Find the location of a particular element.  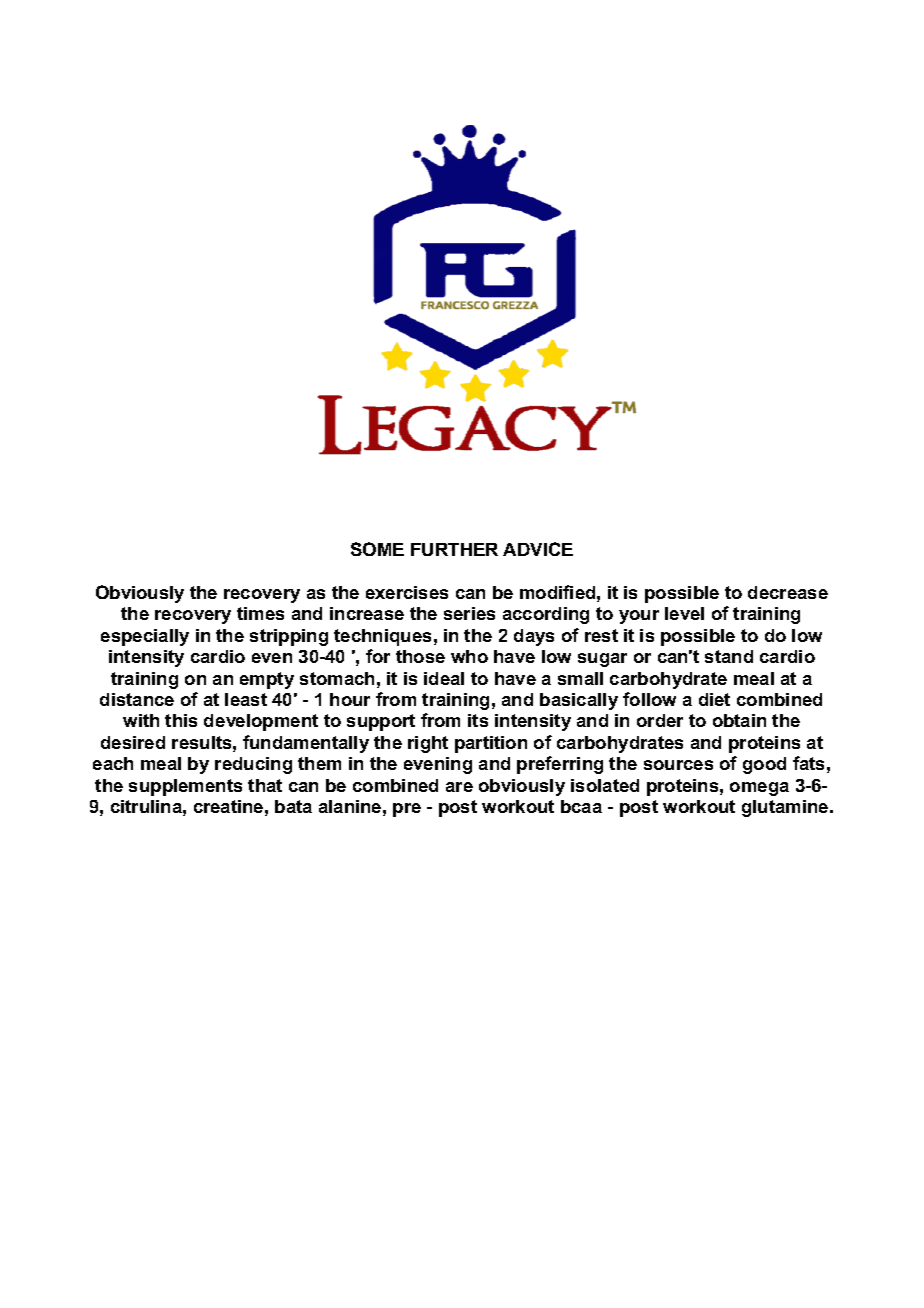

omega is located at coordinates (759, 789).
